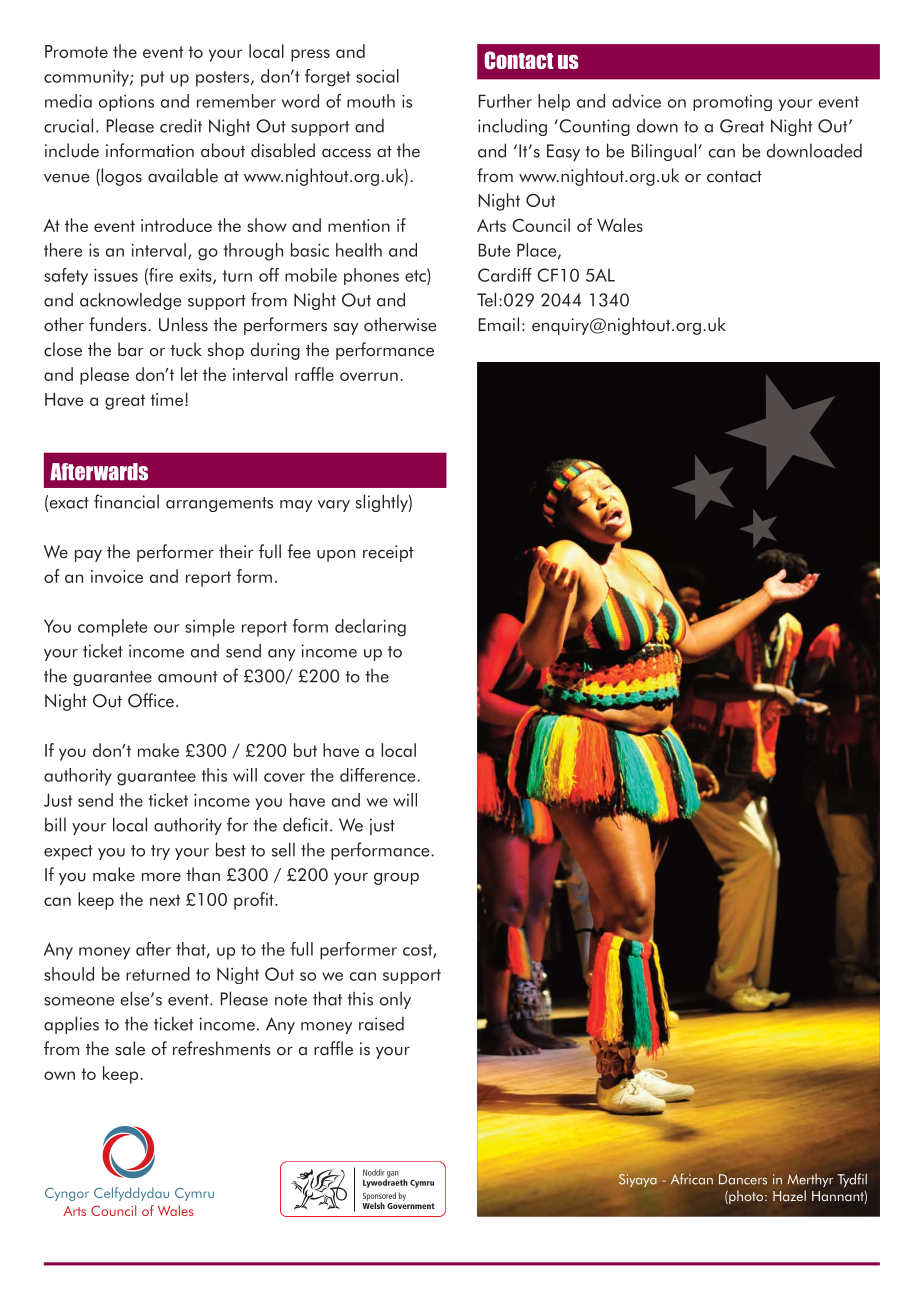 This document has height=1308, width=924. I want to click on receipt, so click(388, 553).
